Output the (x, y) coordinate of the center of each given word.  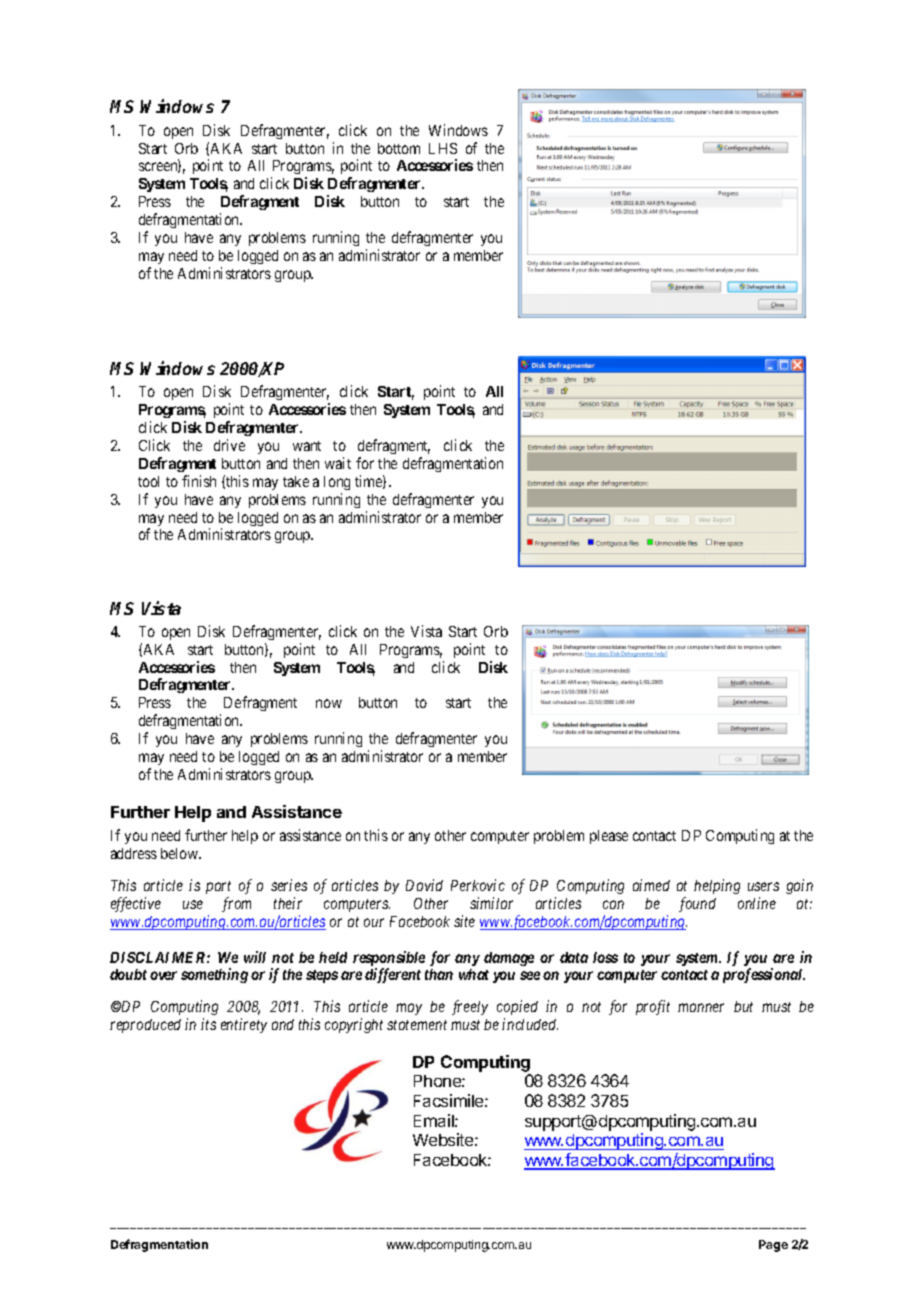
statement (417, 1025)
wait (338, 463)
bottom (399, 148)
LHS (443, 148)
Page (773, 1246)
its (208, 1024)
